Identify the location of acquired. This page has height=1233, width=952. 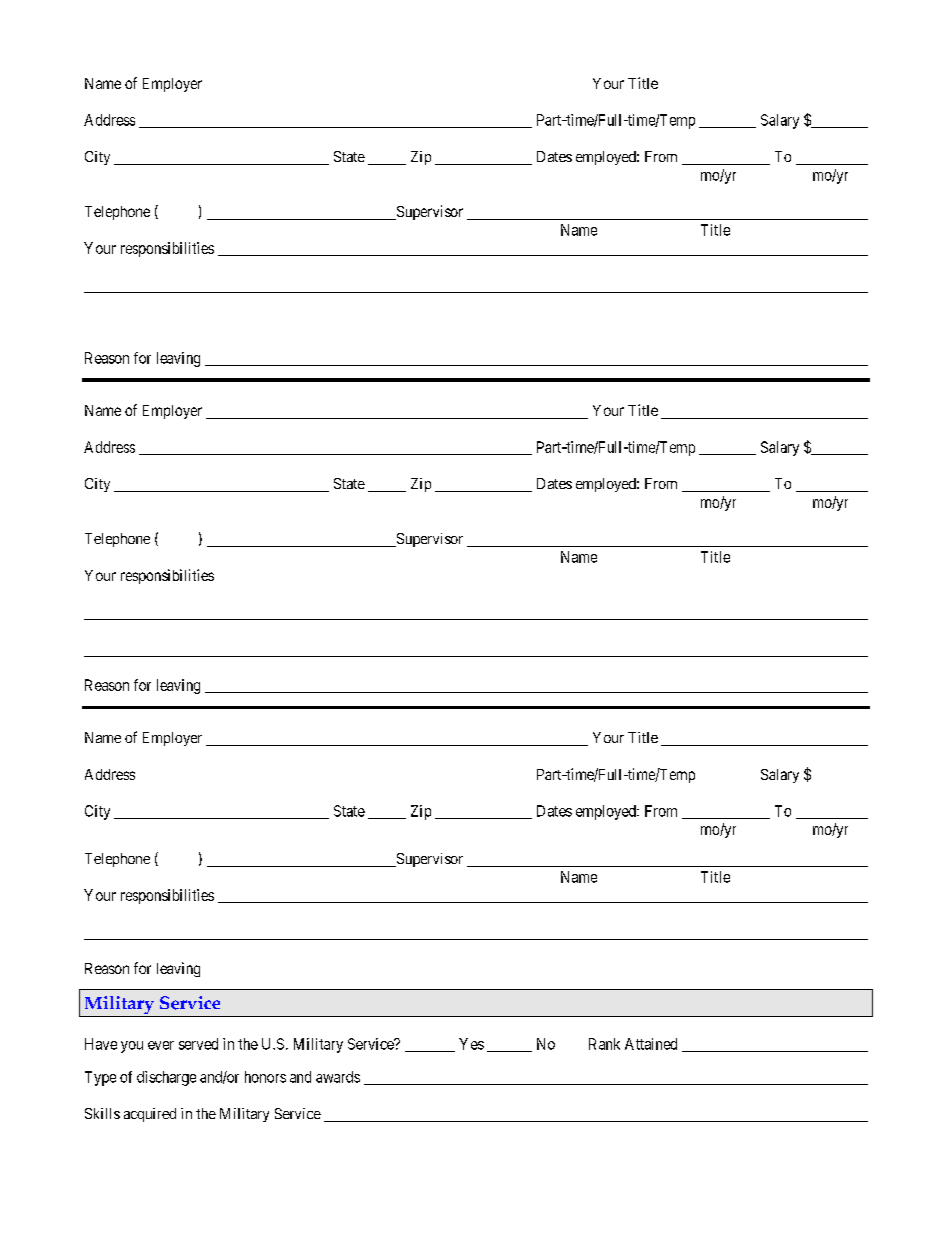
(150, 1115).
